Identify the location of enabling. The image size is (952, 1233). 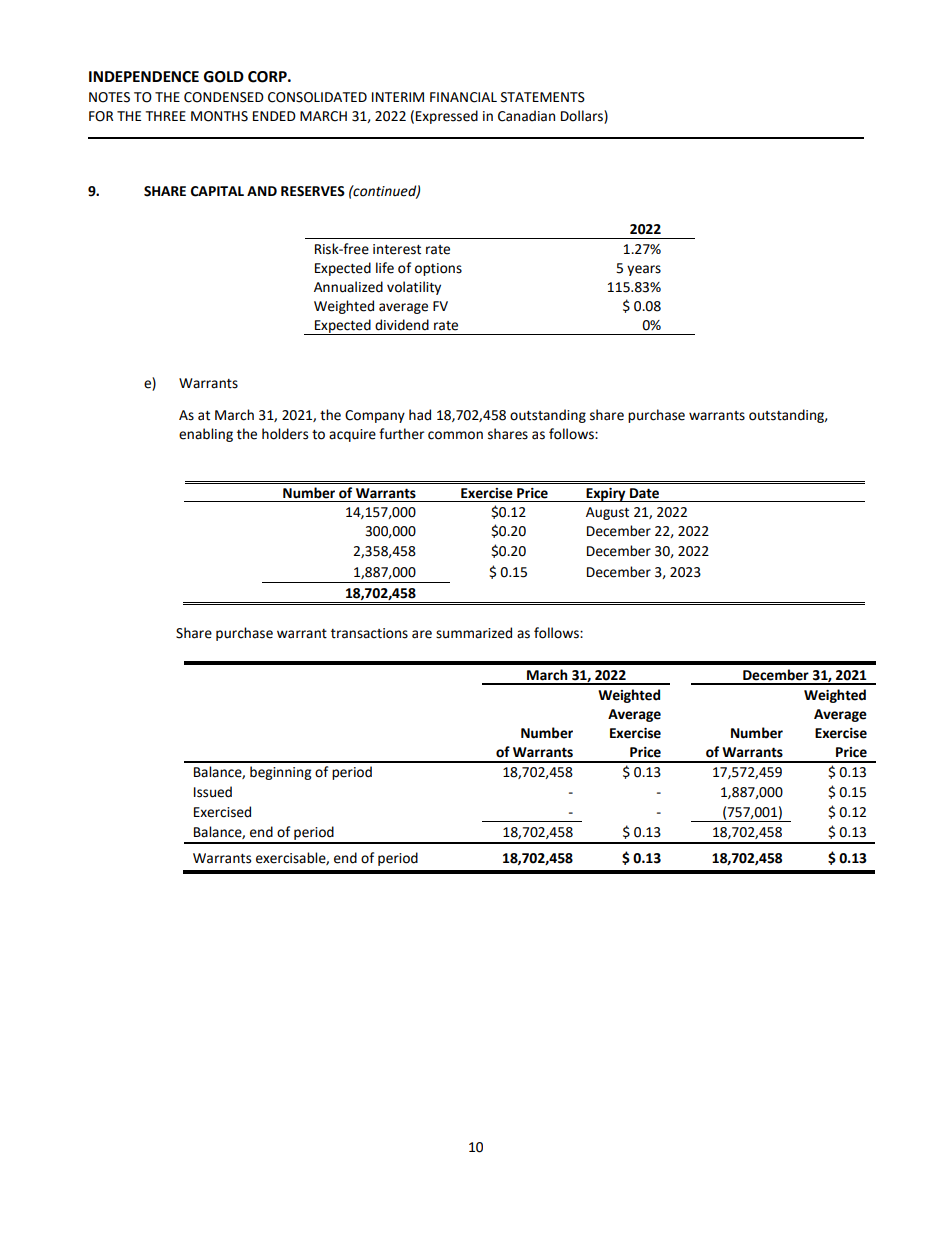
(206, 435).
